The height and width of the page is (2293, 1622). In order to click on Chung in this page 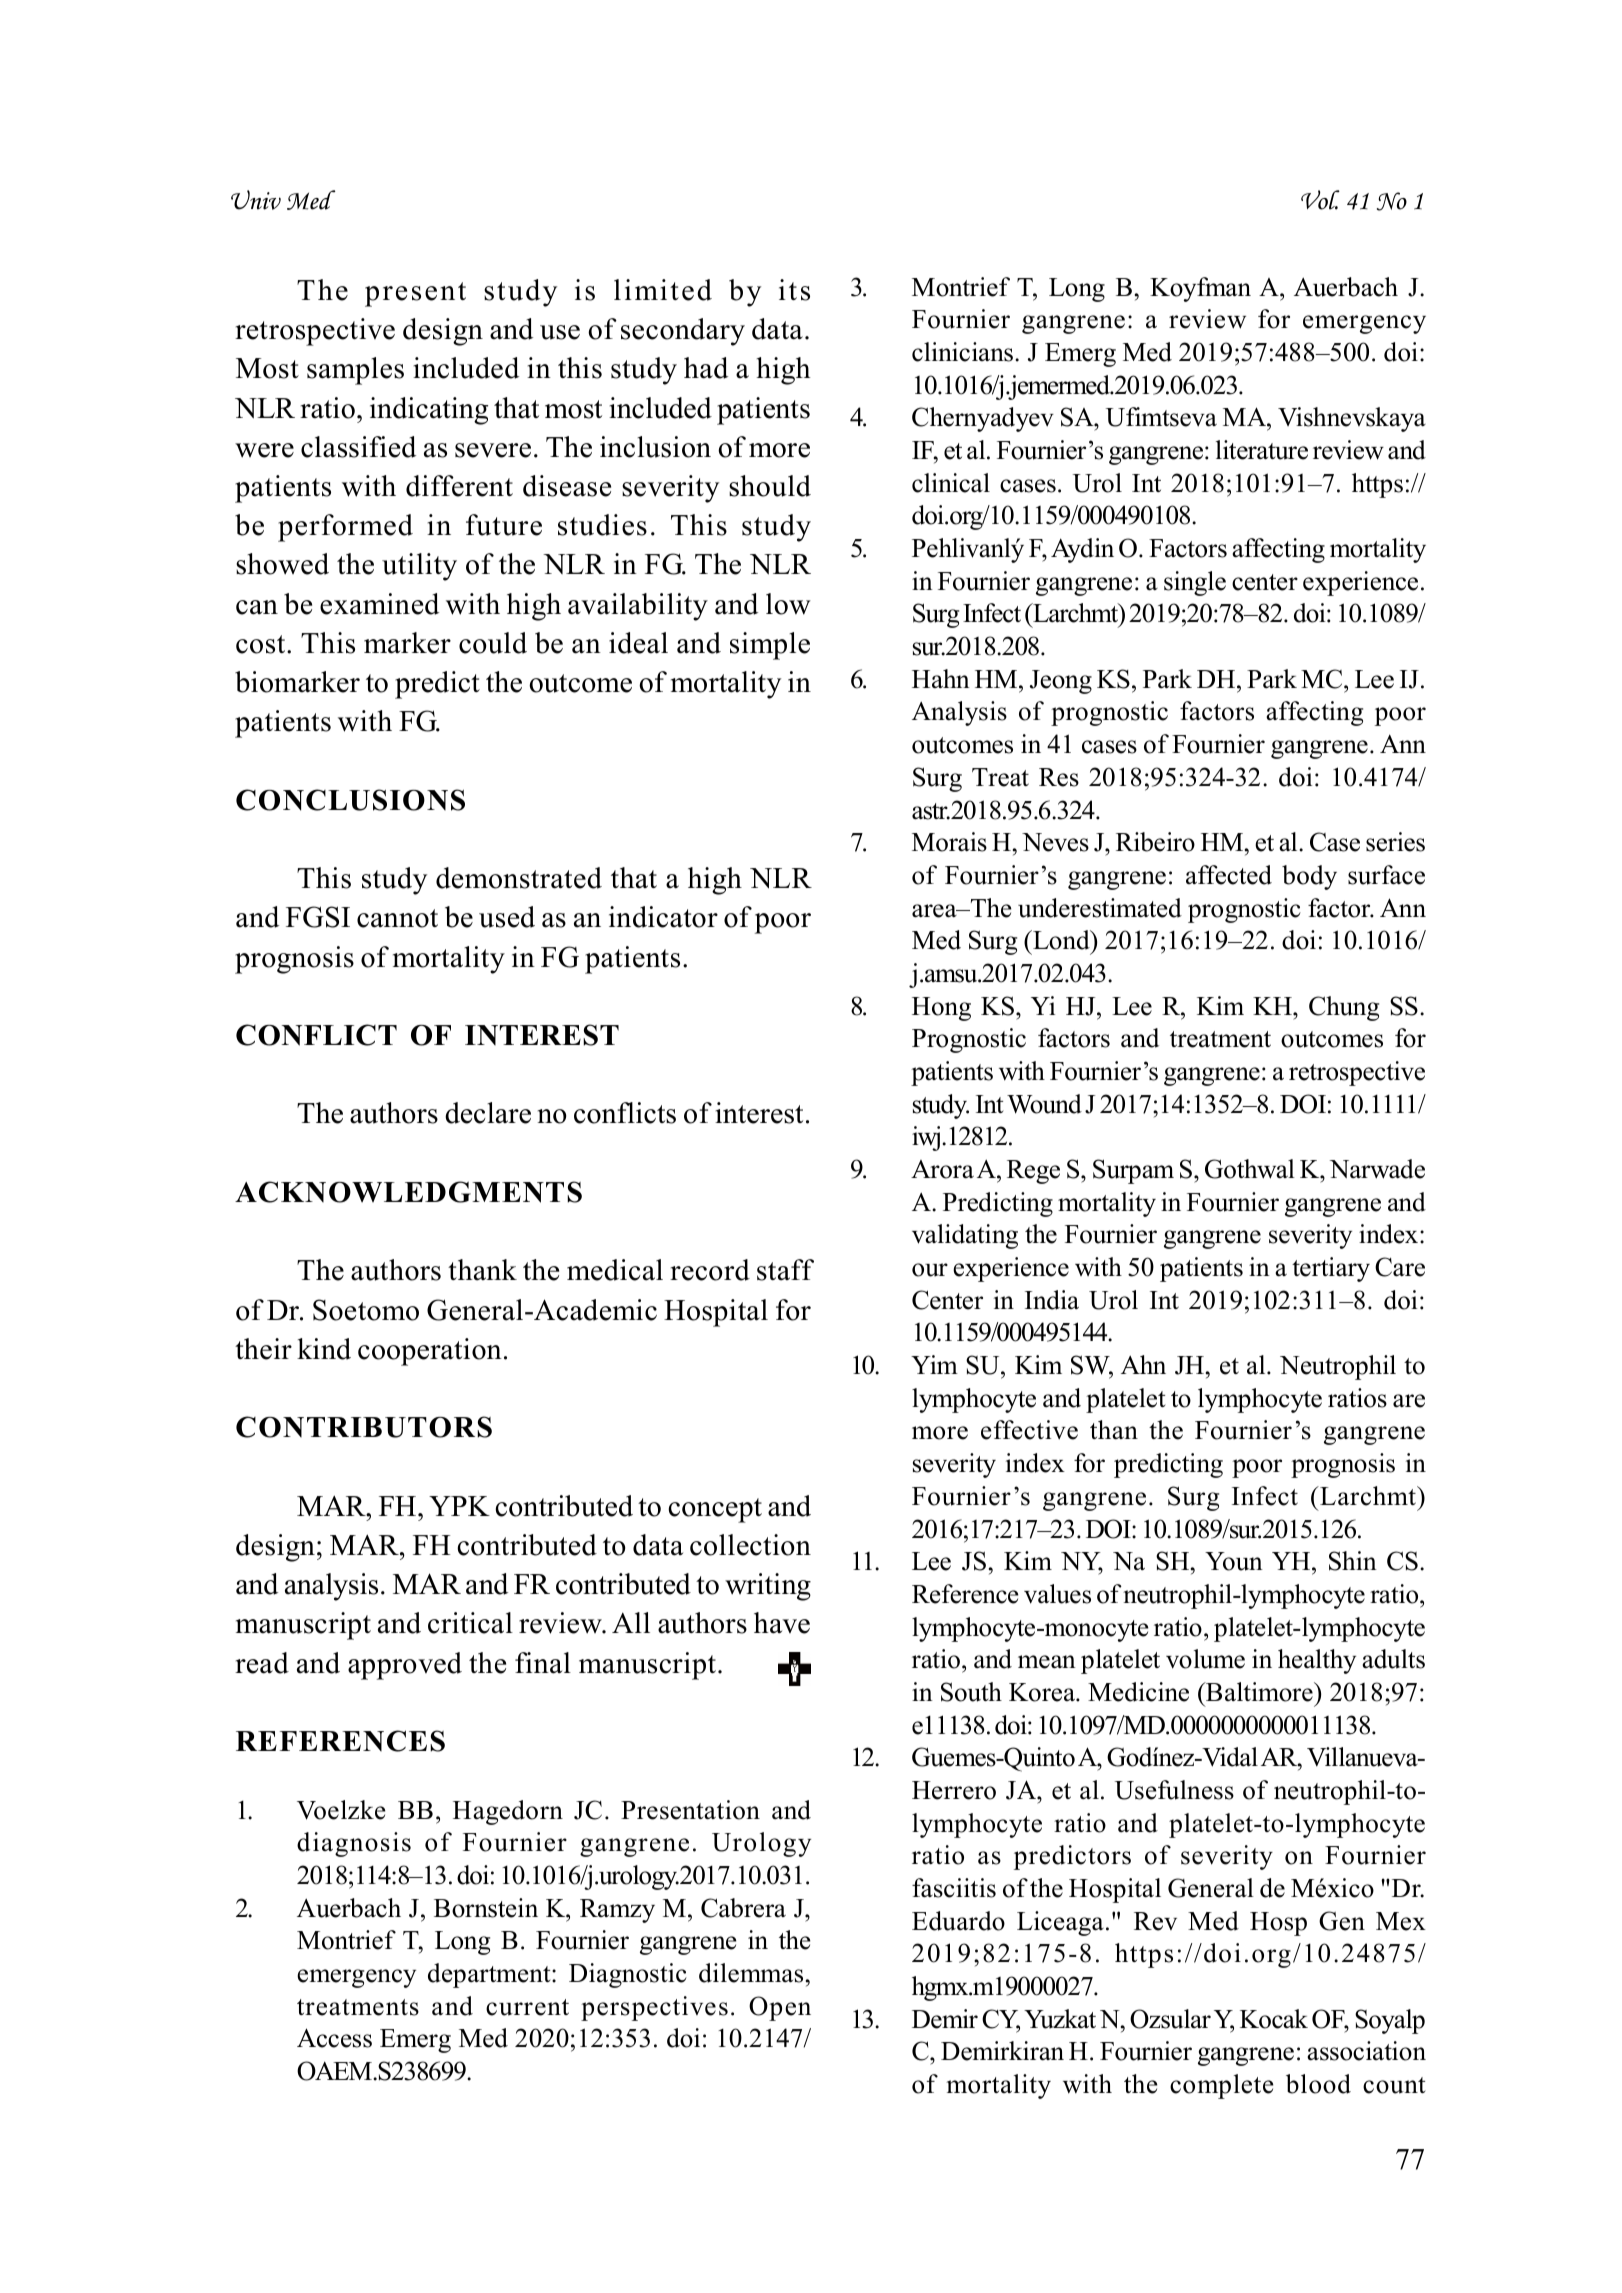, I will do `click(1344, 1008)`.
